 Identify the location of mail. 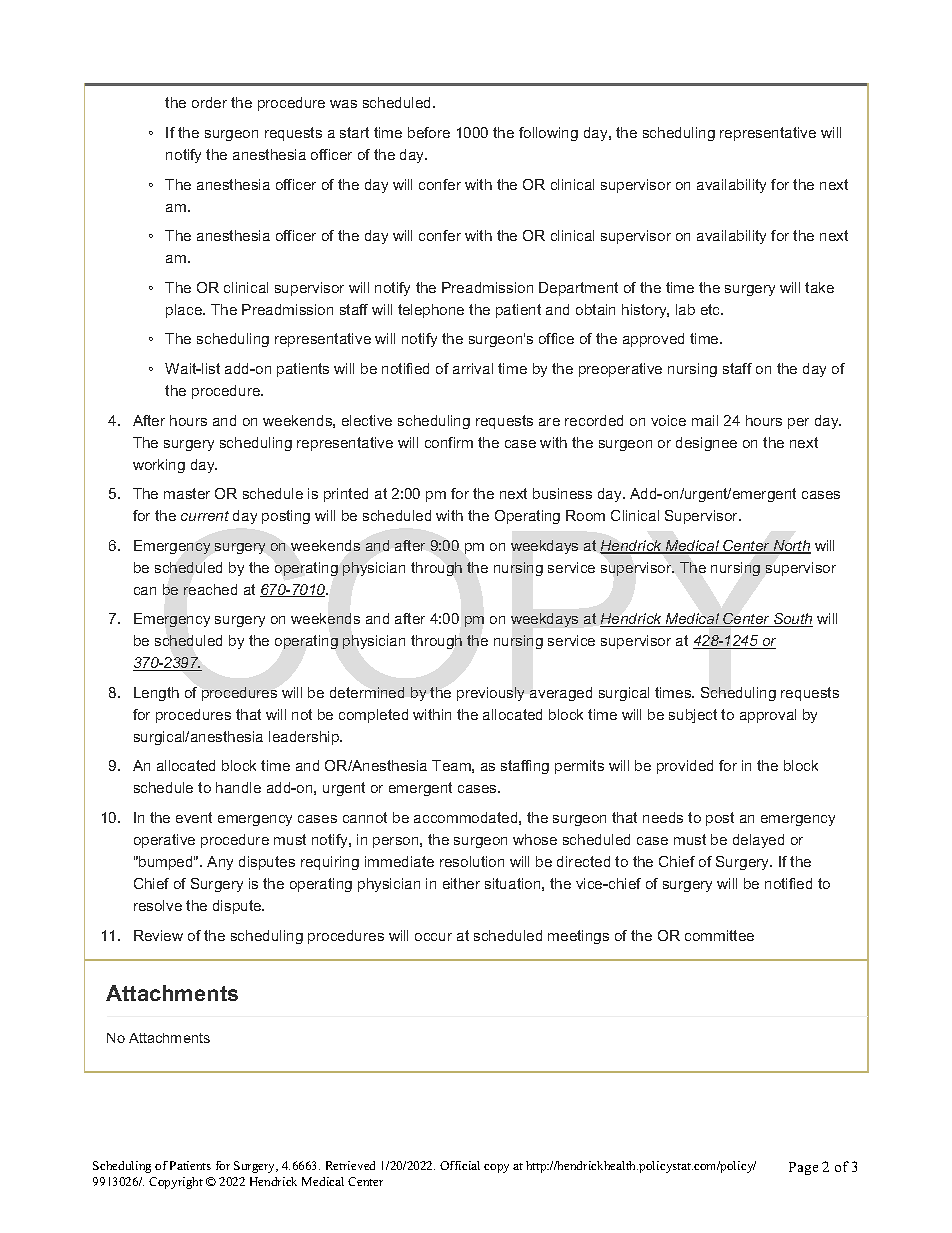
(705, 420).
